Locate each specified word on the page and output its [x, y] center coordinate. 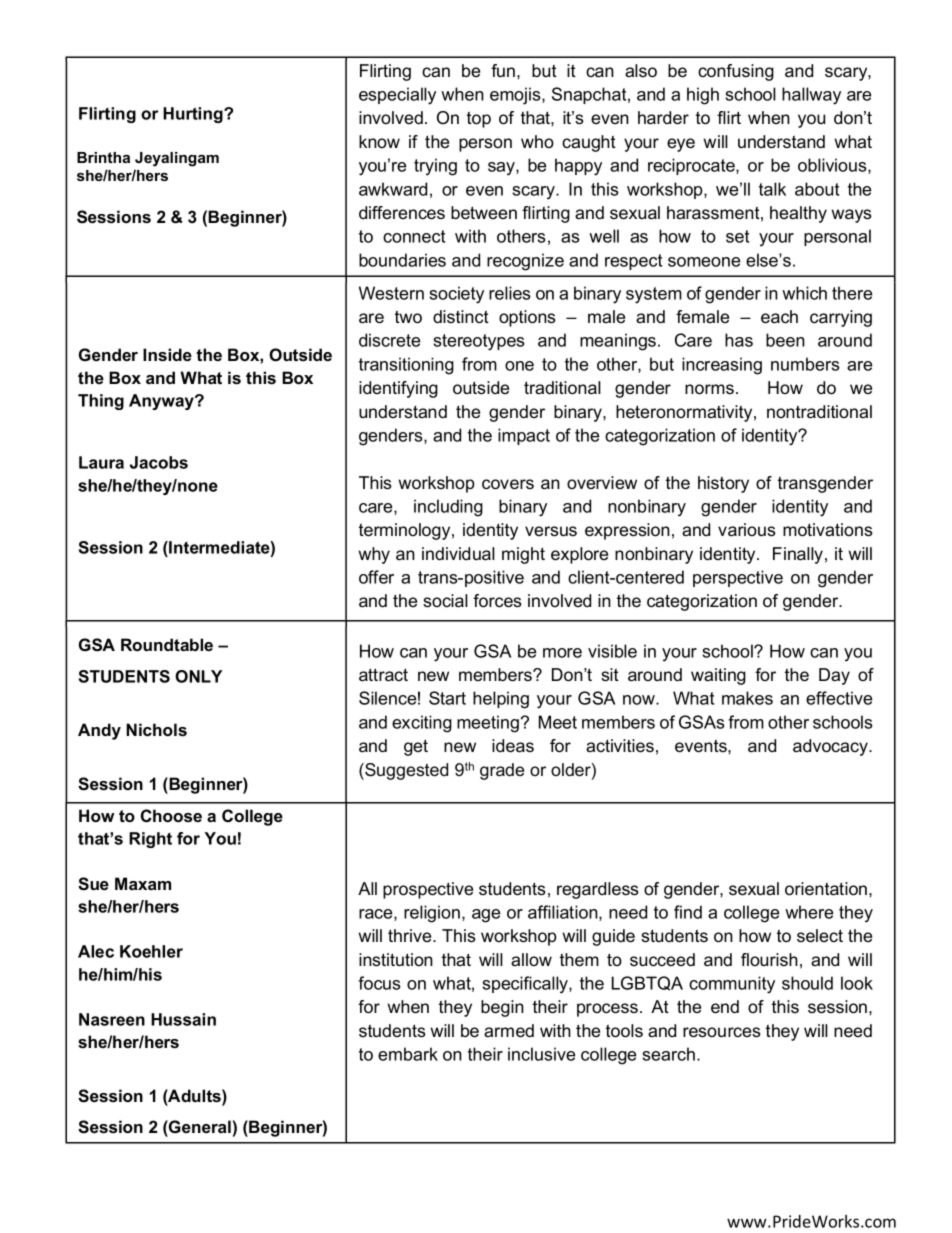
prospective [428, 890]
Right [150, 840]
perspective [738, 578]
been [785, 340]
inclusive [541, 1054]
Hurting [194, 115]
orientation [827, 889]
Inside [167, 354]
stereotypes [479, 342]
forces [497, 601]
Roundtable [167, 644]
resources [722, 1032]
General [199, 1126]
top [479, 119]
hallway [811, 96]
